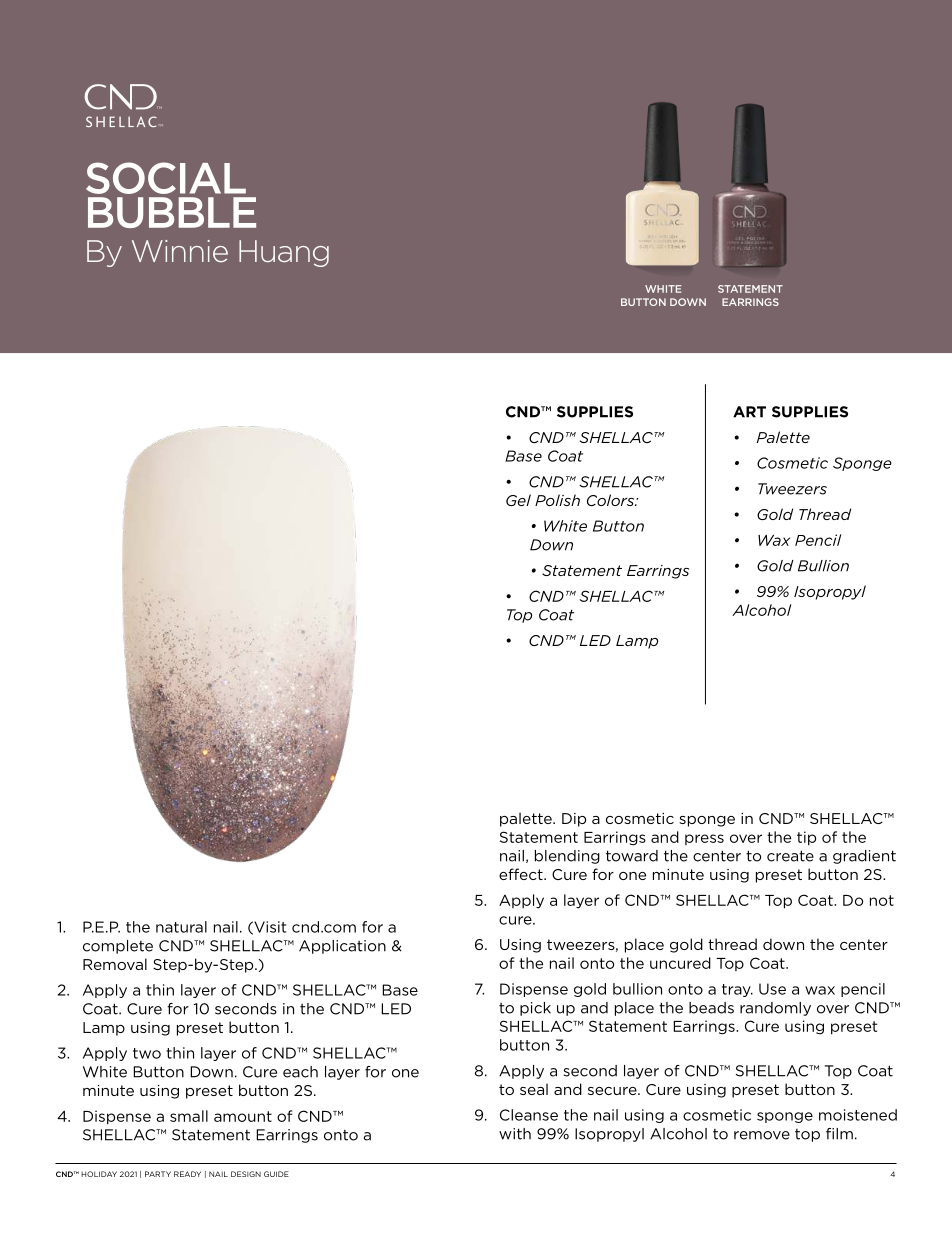 Image resolution: width=952 pixels, height=1233 pixels. Describe the element at coordinates (806, 838) in the image. I see `tip` at that location.
